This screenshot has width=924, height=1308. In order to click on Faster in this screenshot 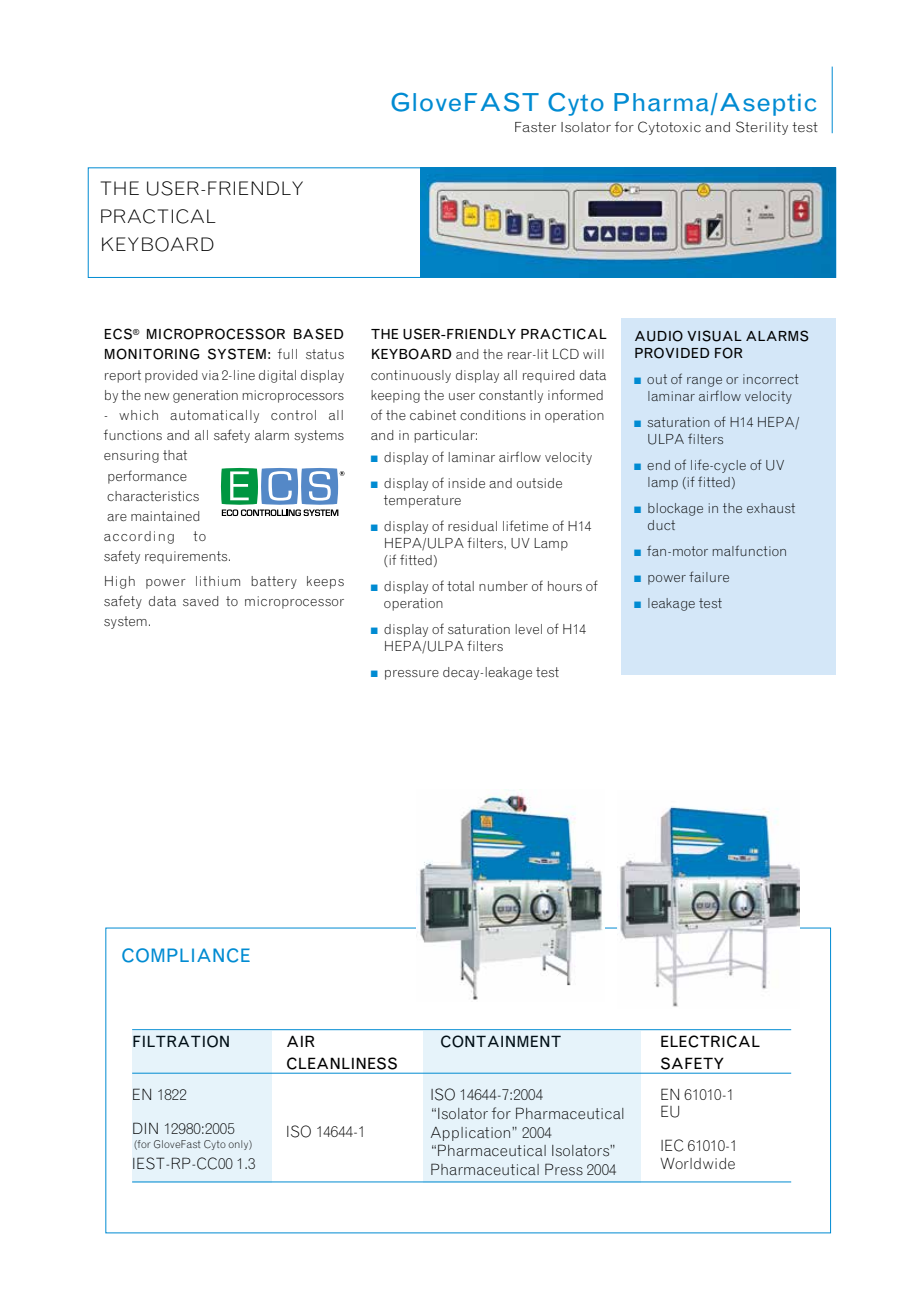, I will do `click(535, 127)`.
